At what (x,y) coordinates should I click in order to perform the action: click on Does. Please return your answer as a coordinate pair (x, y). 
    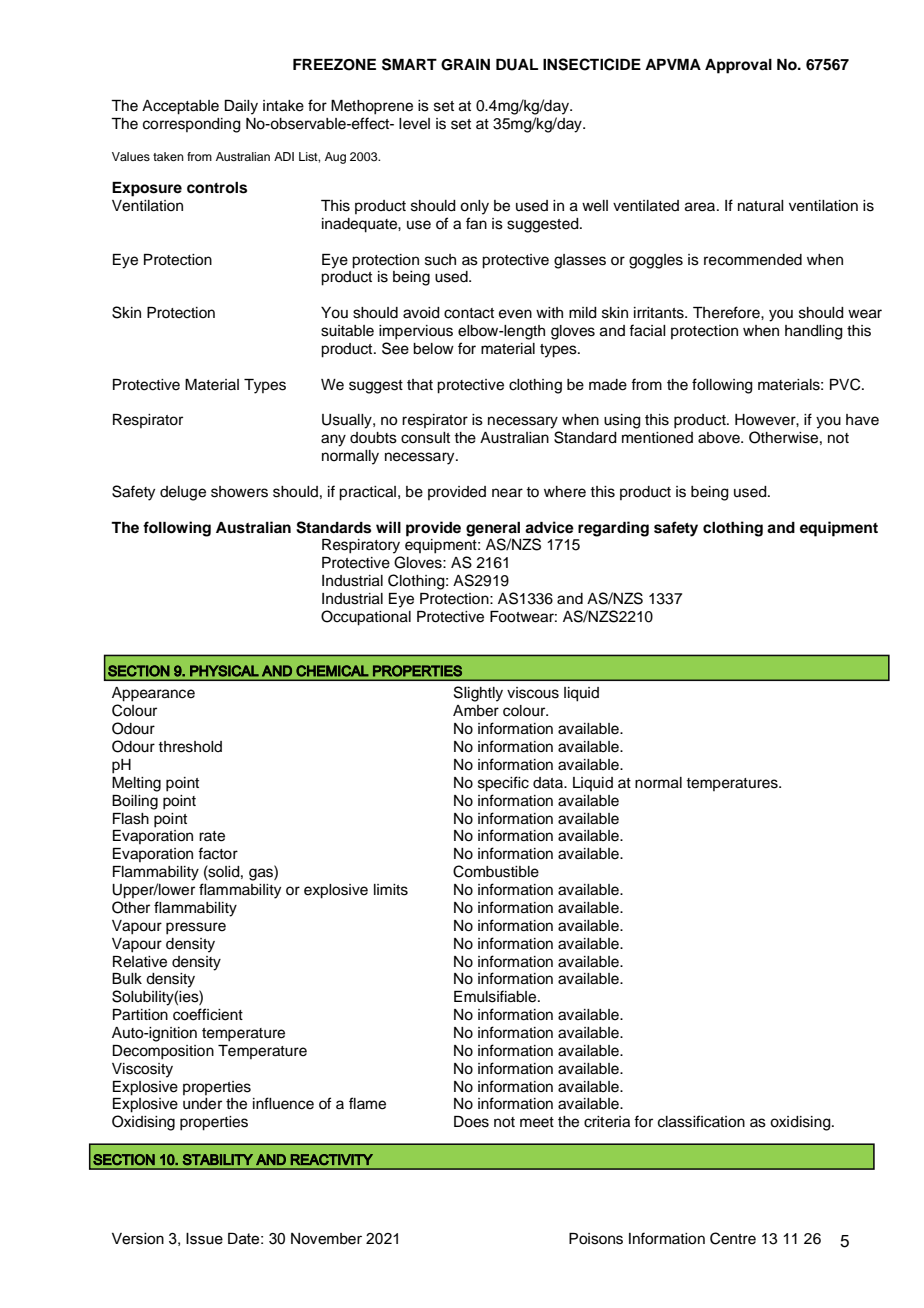
    Looking at the image, I should click on (471, 1122).
